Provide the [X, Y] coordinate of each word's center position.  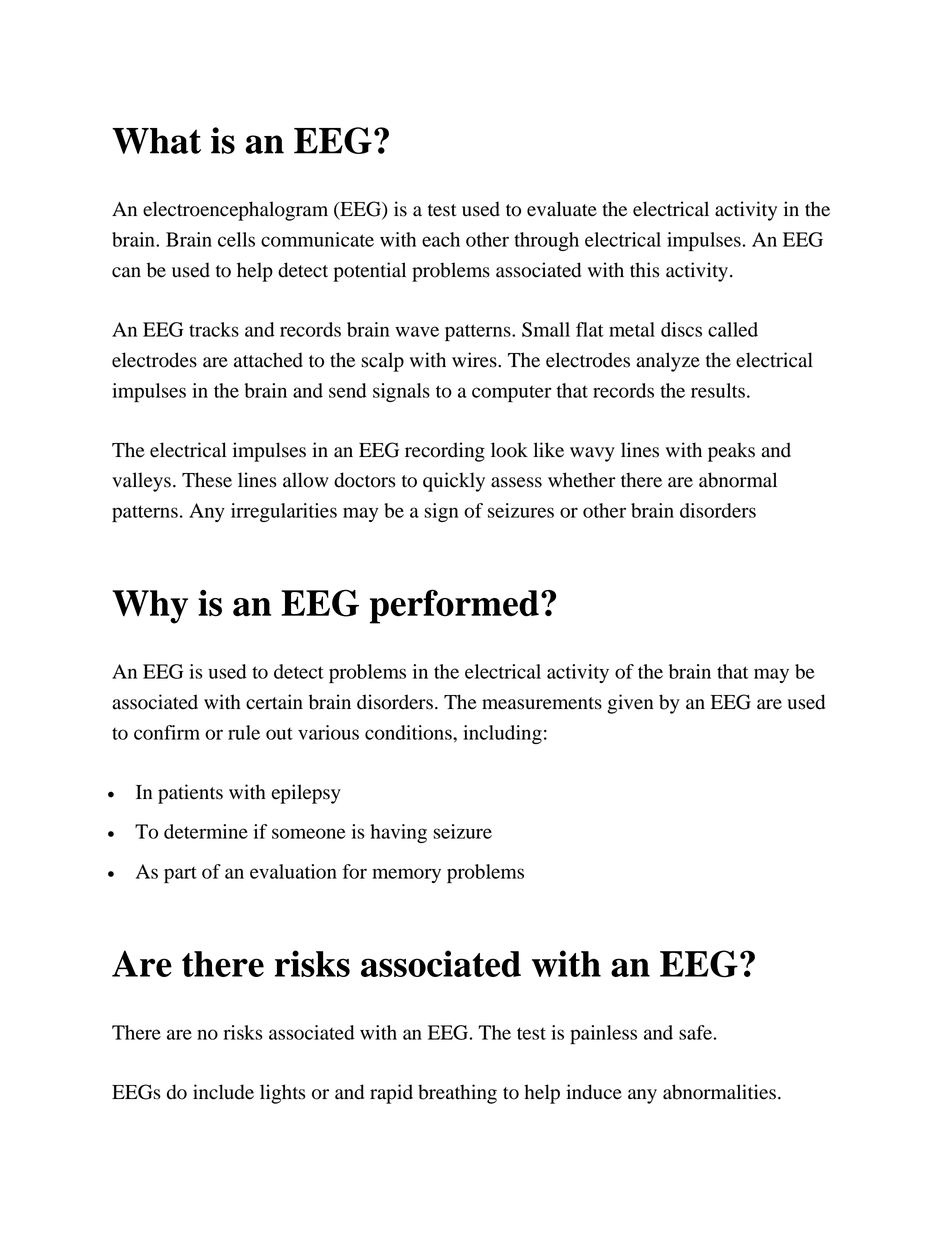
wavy [592, 454]
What [156, 141]
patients [190, 794]
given [630, 704]
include [223, 1092]
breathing [457, 1094]
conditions [409, 732]
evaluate [562, 209]
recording [445, 452]
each [441, 239]
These [207, 480]
